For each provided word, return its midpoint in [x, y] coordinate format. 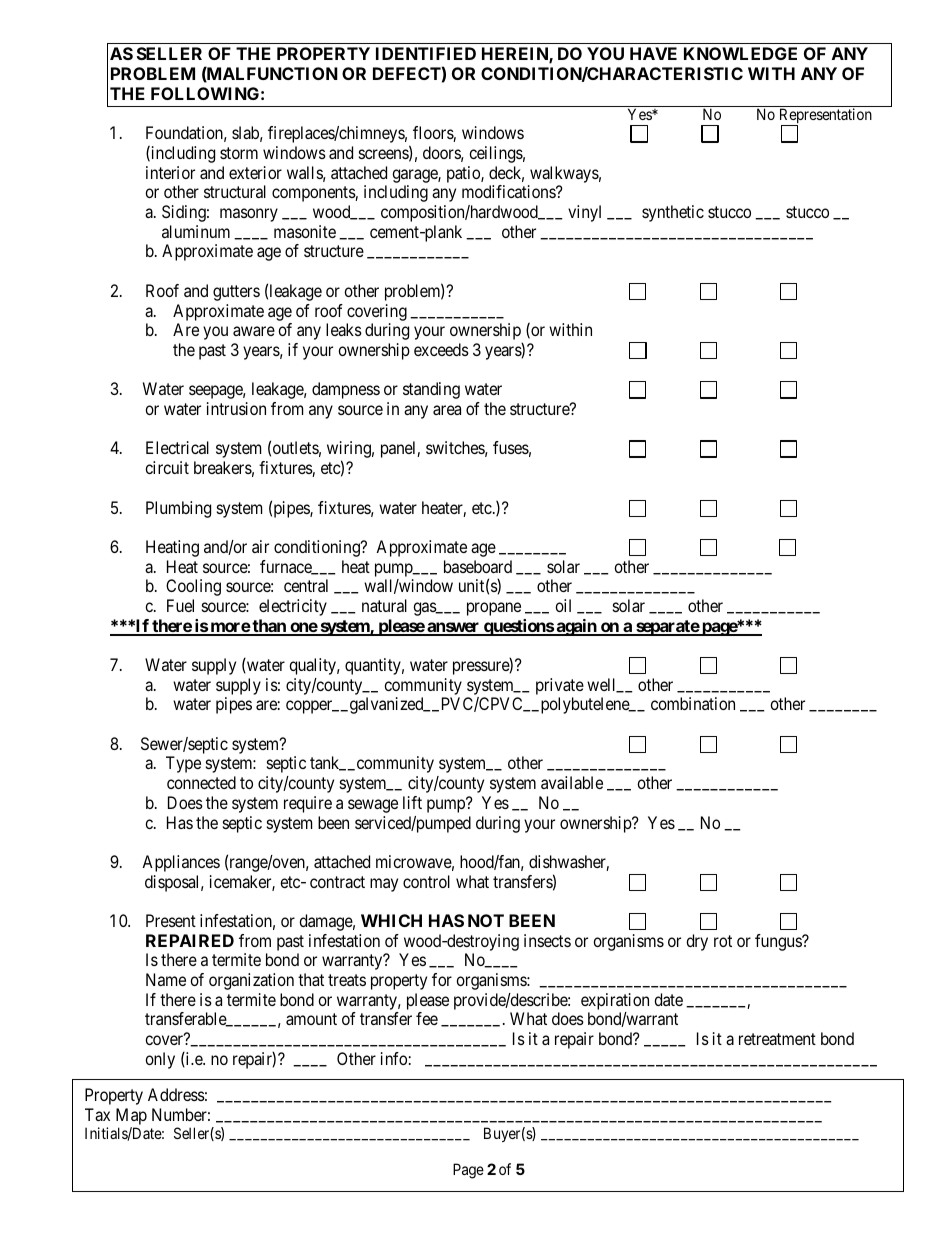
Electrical [177, 447]
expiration [615, 1003]
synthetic [673, 213]
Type [183, 764]
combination [693, 703]
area [447, 410]
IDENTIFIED [426, 53]
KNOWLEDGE [740, 53]
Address [176, 1094]
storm [239, 153]
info [394, 1058]
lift [412, 802]
